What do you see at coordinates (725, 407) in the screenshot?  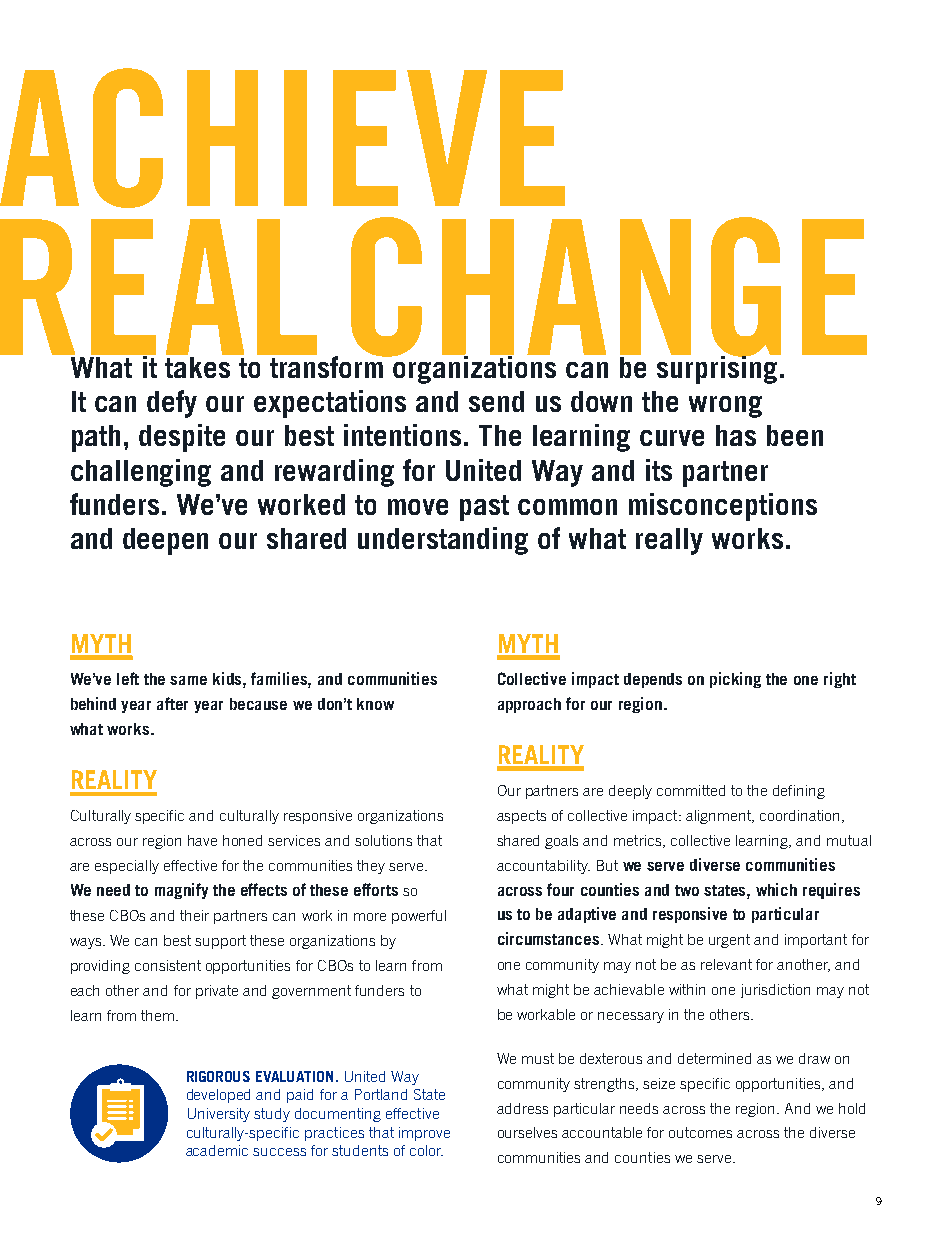 I see `wrong` at bounding box center [725, 407].
